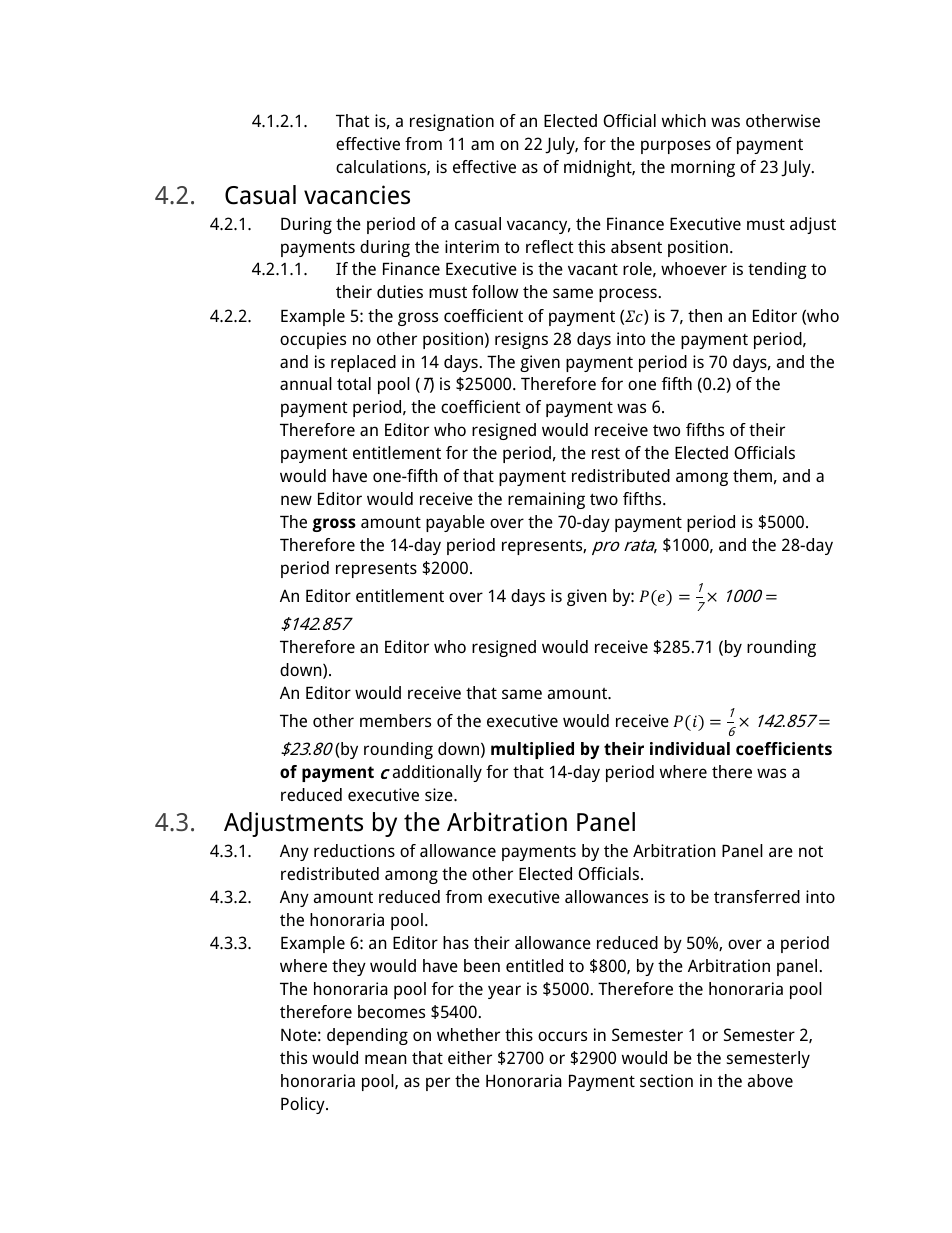  Describe the element at coordinates (382, 167) in the page. I see `calculations` at that location.
